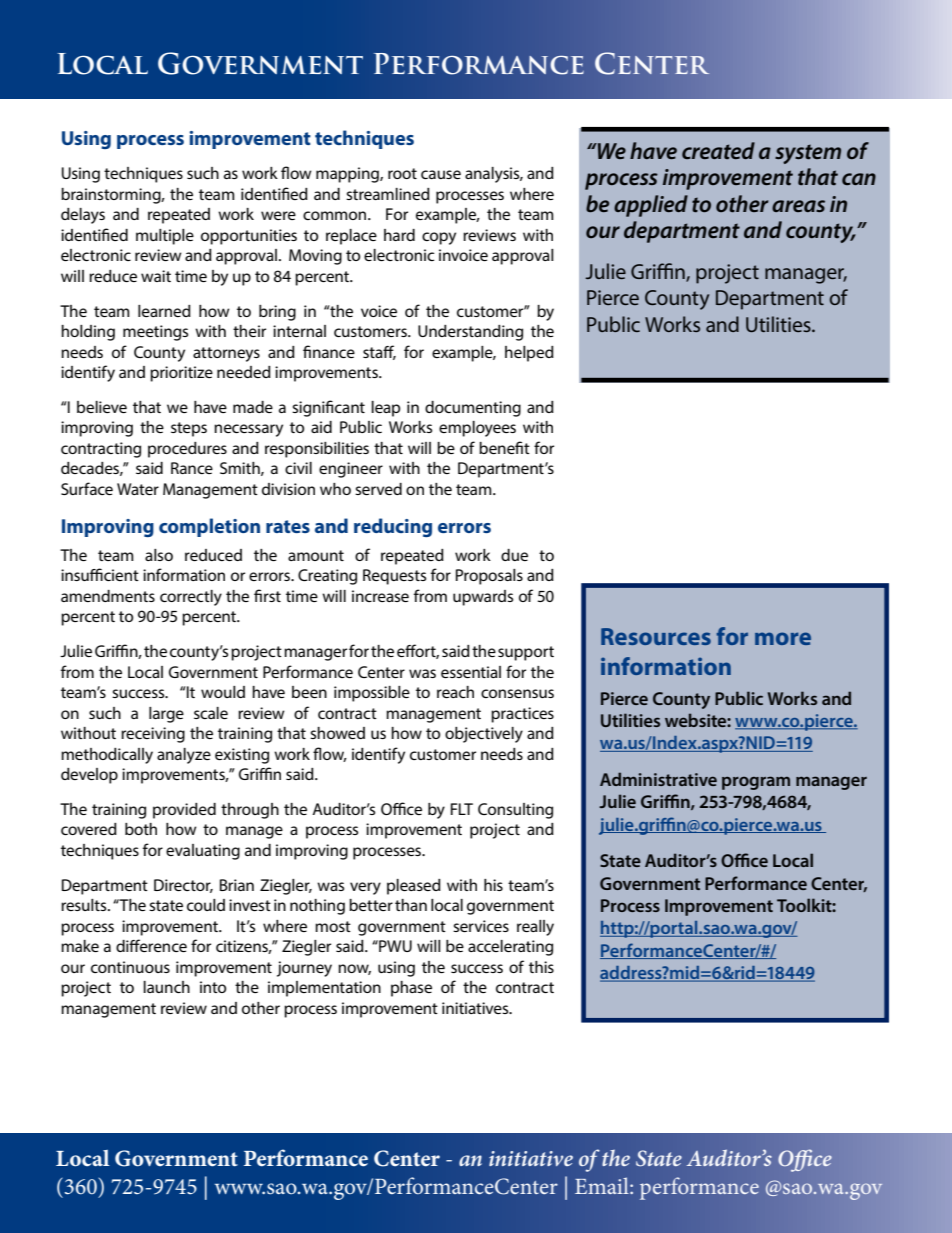 This screenshot has width=952, height=1233. Describe the element at coordinates (411, 989) in the screenshot. I see `phase` at that location.
